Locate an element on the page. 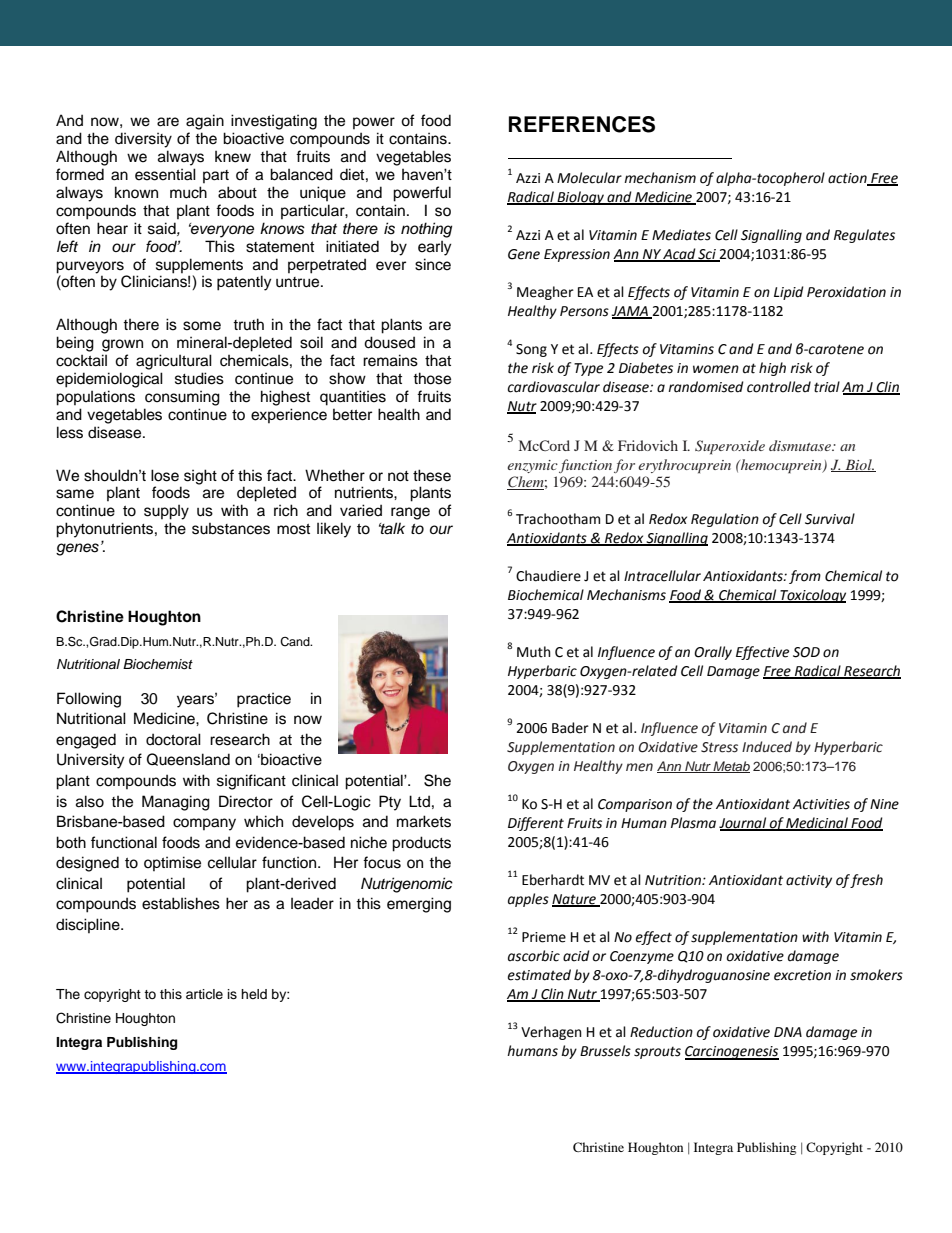 The height and width of the document is (1233, 952). DNA is located at coordinates (788, 1032).
